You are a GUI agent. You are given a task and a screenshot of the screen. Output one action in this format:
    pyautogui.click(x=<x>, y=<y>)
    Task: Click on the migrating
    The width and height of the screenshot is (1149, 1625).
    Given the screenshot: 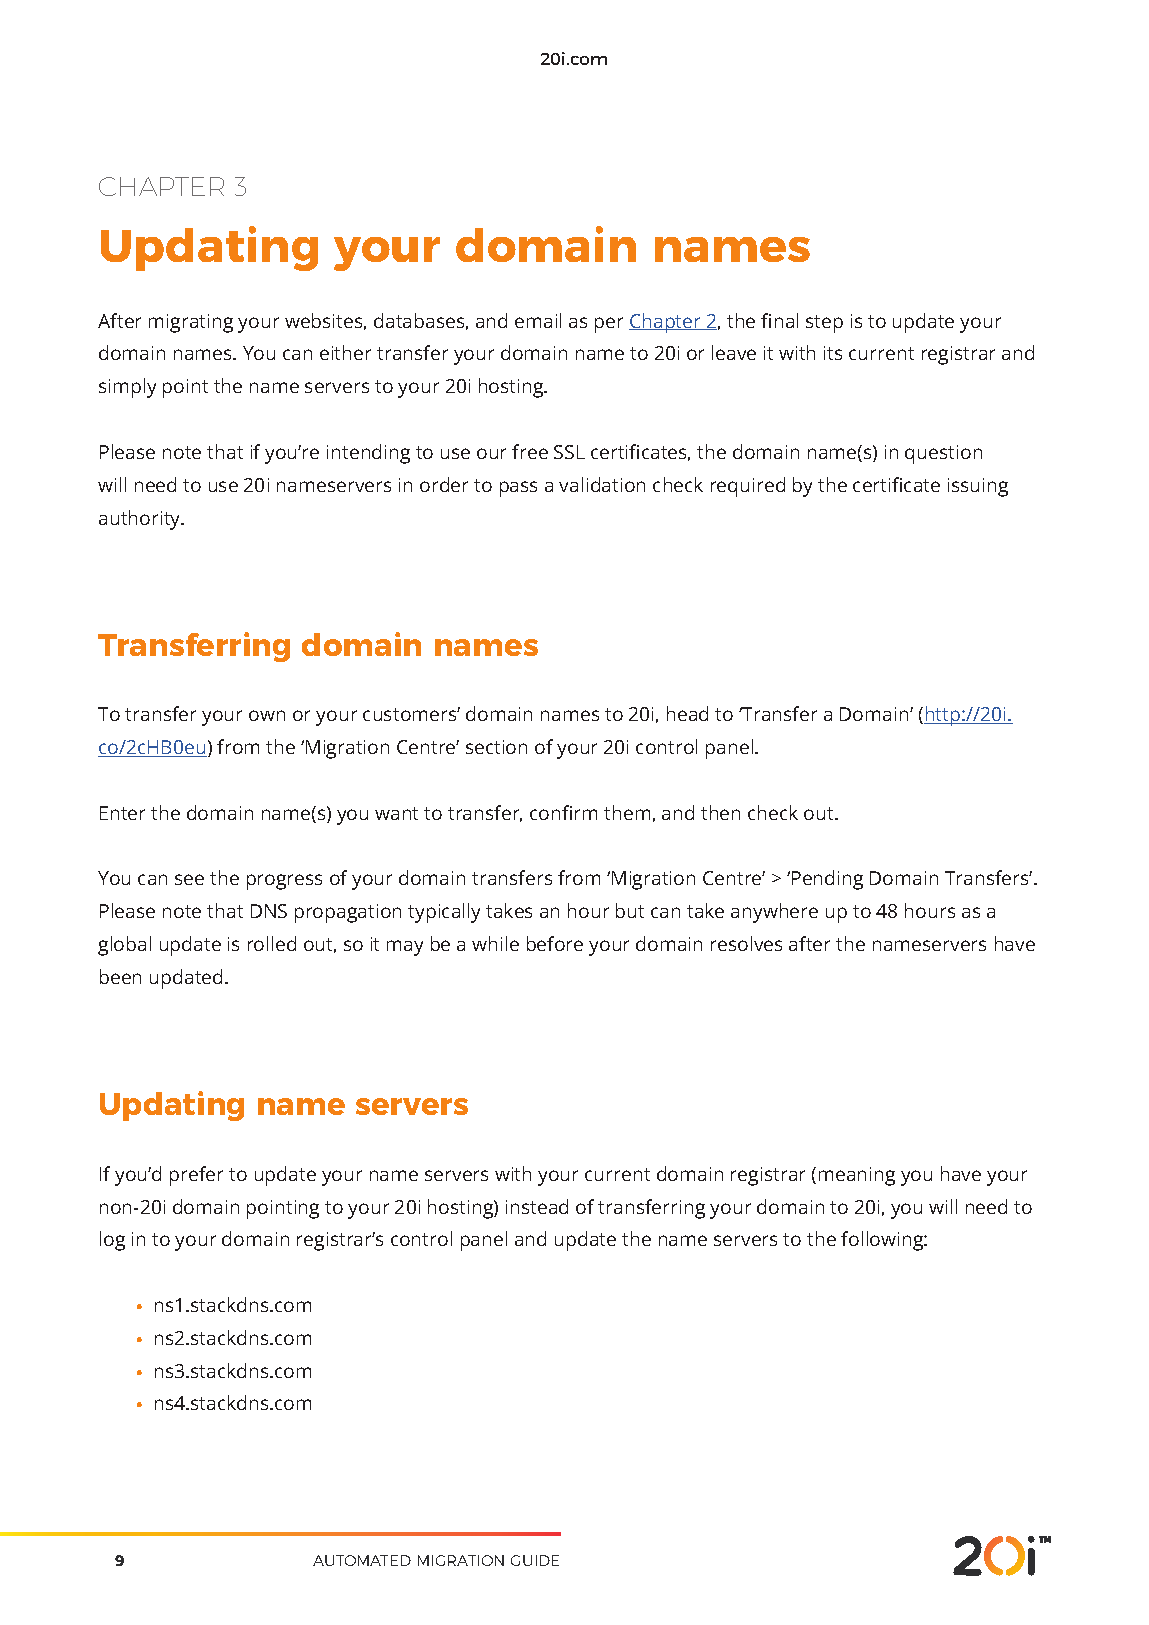 What is the action you would take?
    pyautogui.click(x=191, y=323)
